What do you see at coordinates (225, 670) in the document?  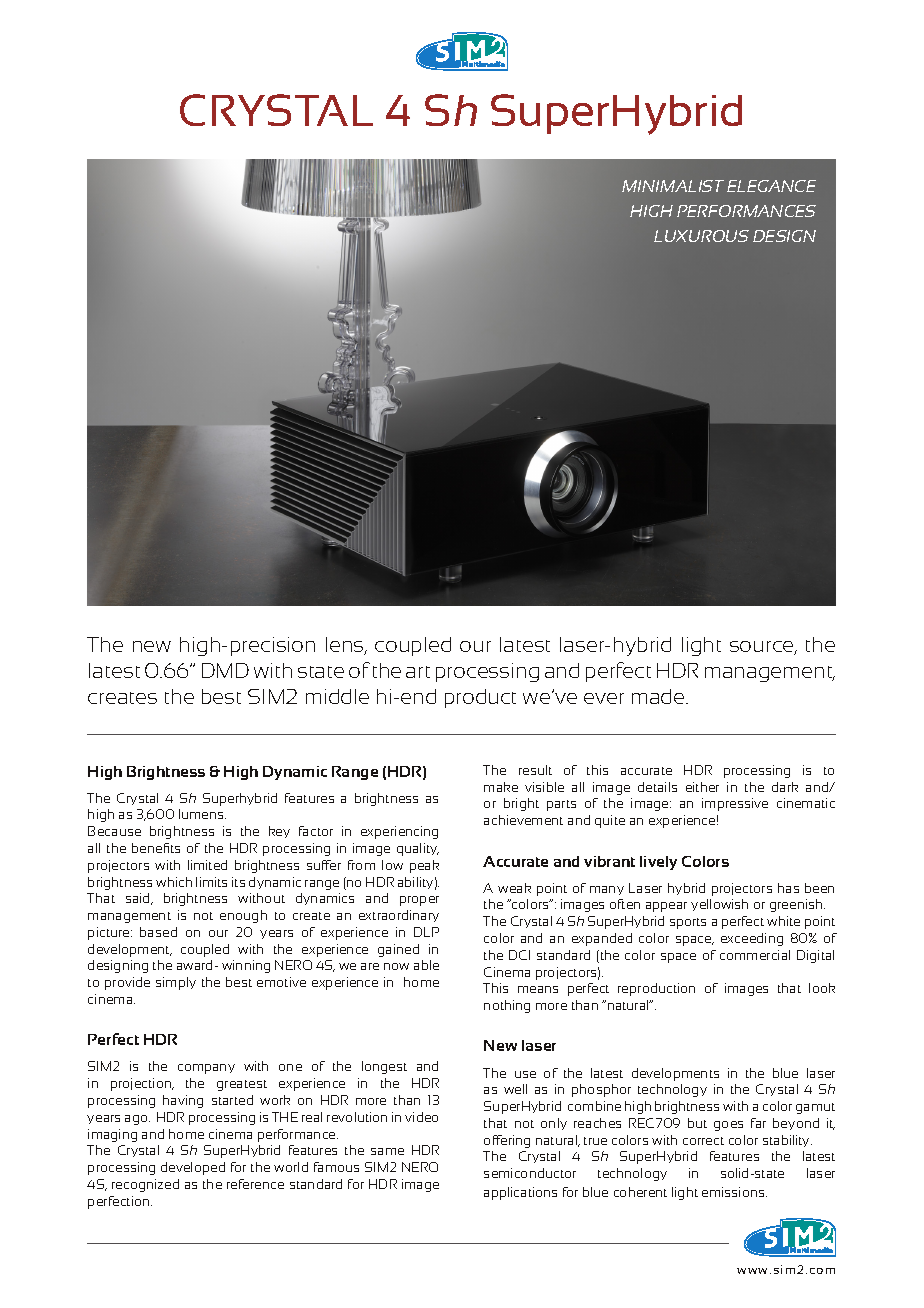 I see `DMD` at bounding box center [225, 670].
